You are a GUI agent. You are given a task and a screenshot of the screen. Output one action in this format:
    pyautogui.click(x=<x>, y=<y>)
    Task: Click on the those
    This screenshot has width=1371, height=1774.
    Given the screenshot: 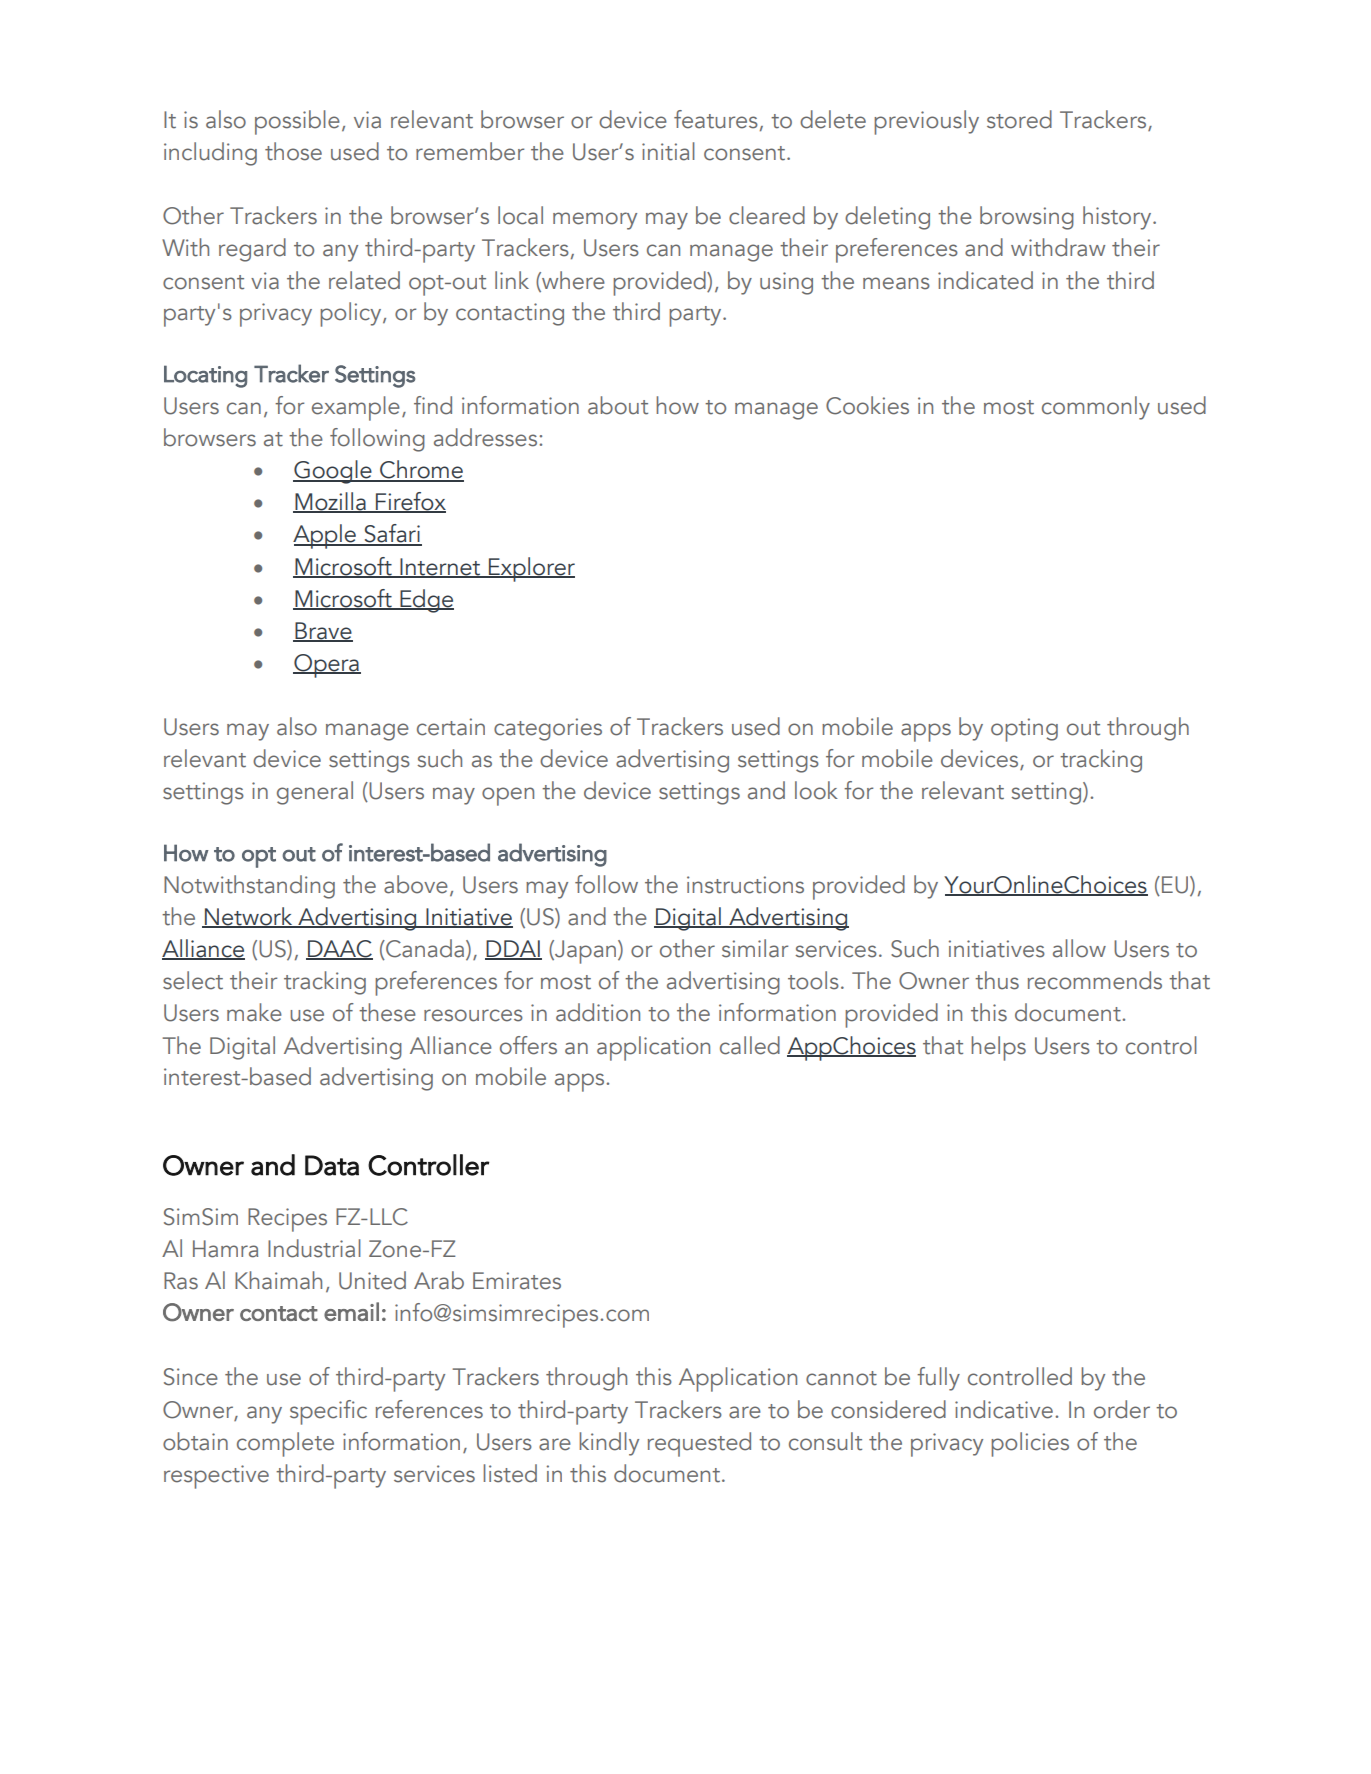 What is the action you would take?
    pyautogui.click(x=293, y=151)
